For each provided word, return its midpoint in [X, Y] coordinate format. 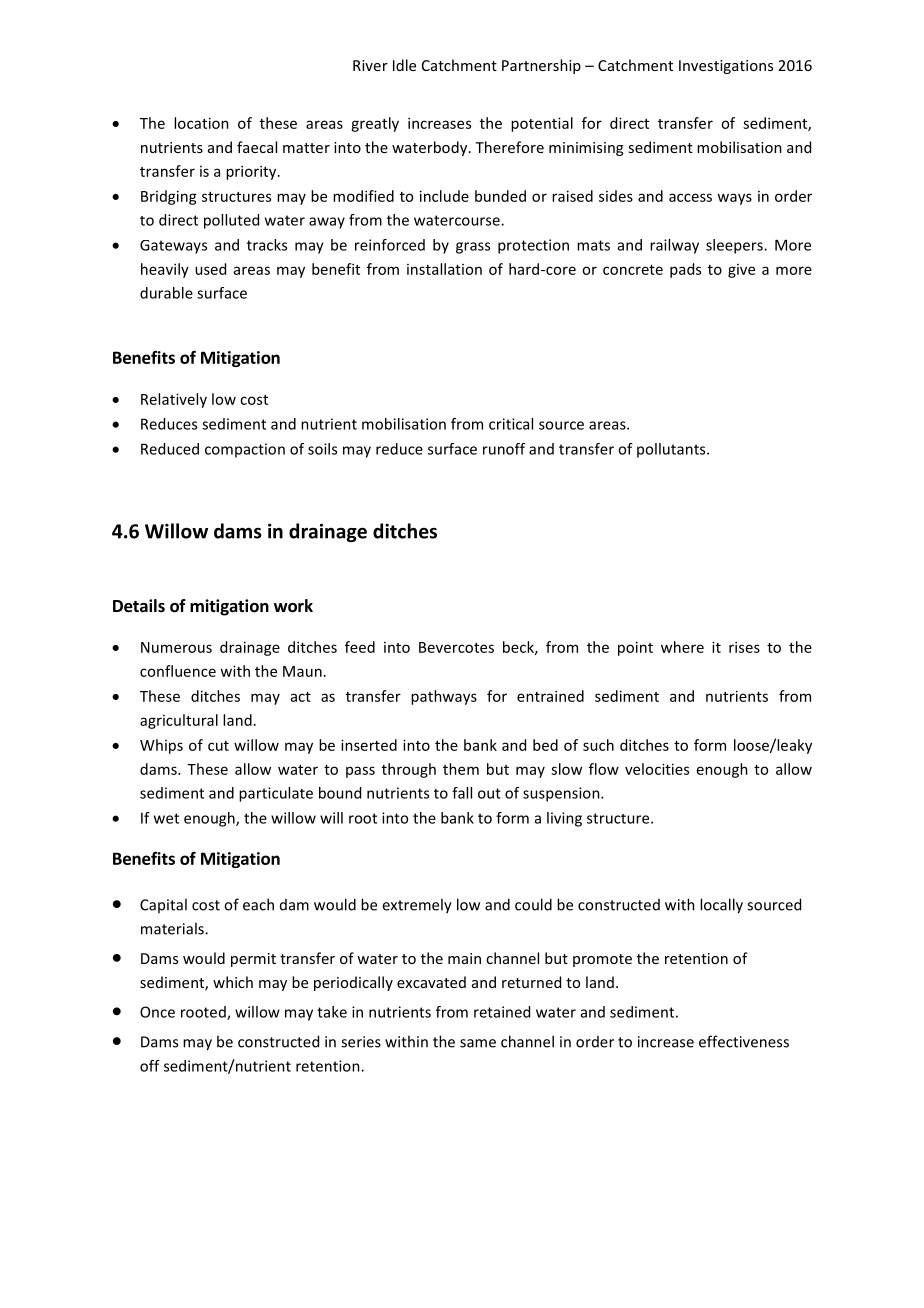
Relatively [174, 400]
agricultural [179, 721]
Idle [404, 65]
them [461, 769]
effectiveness [744, 1041]
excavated [431, 982]
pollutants [672, 450]
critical [511, 424]
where [682, 647]
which [233, 982]
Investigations [726, 67]
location [201, 123]
